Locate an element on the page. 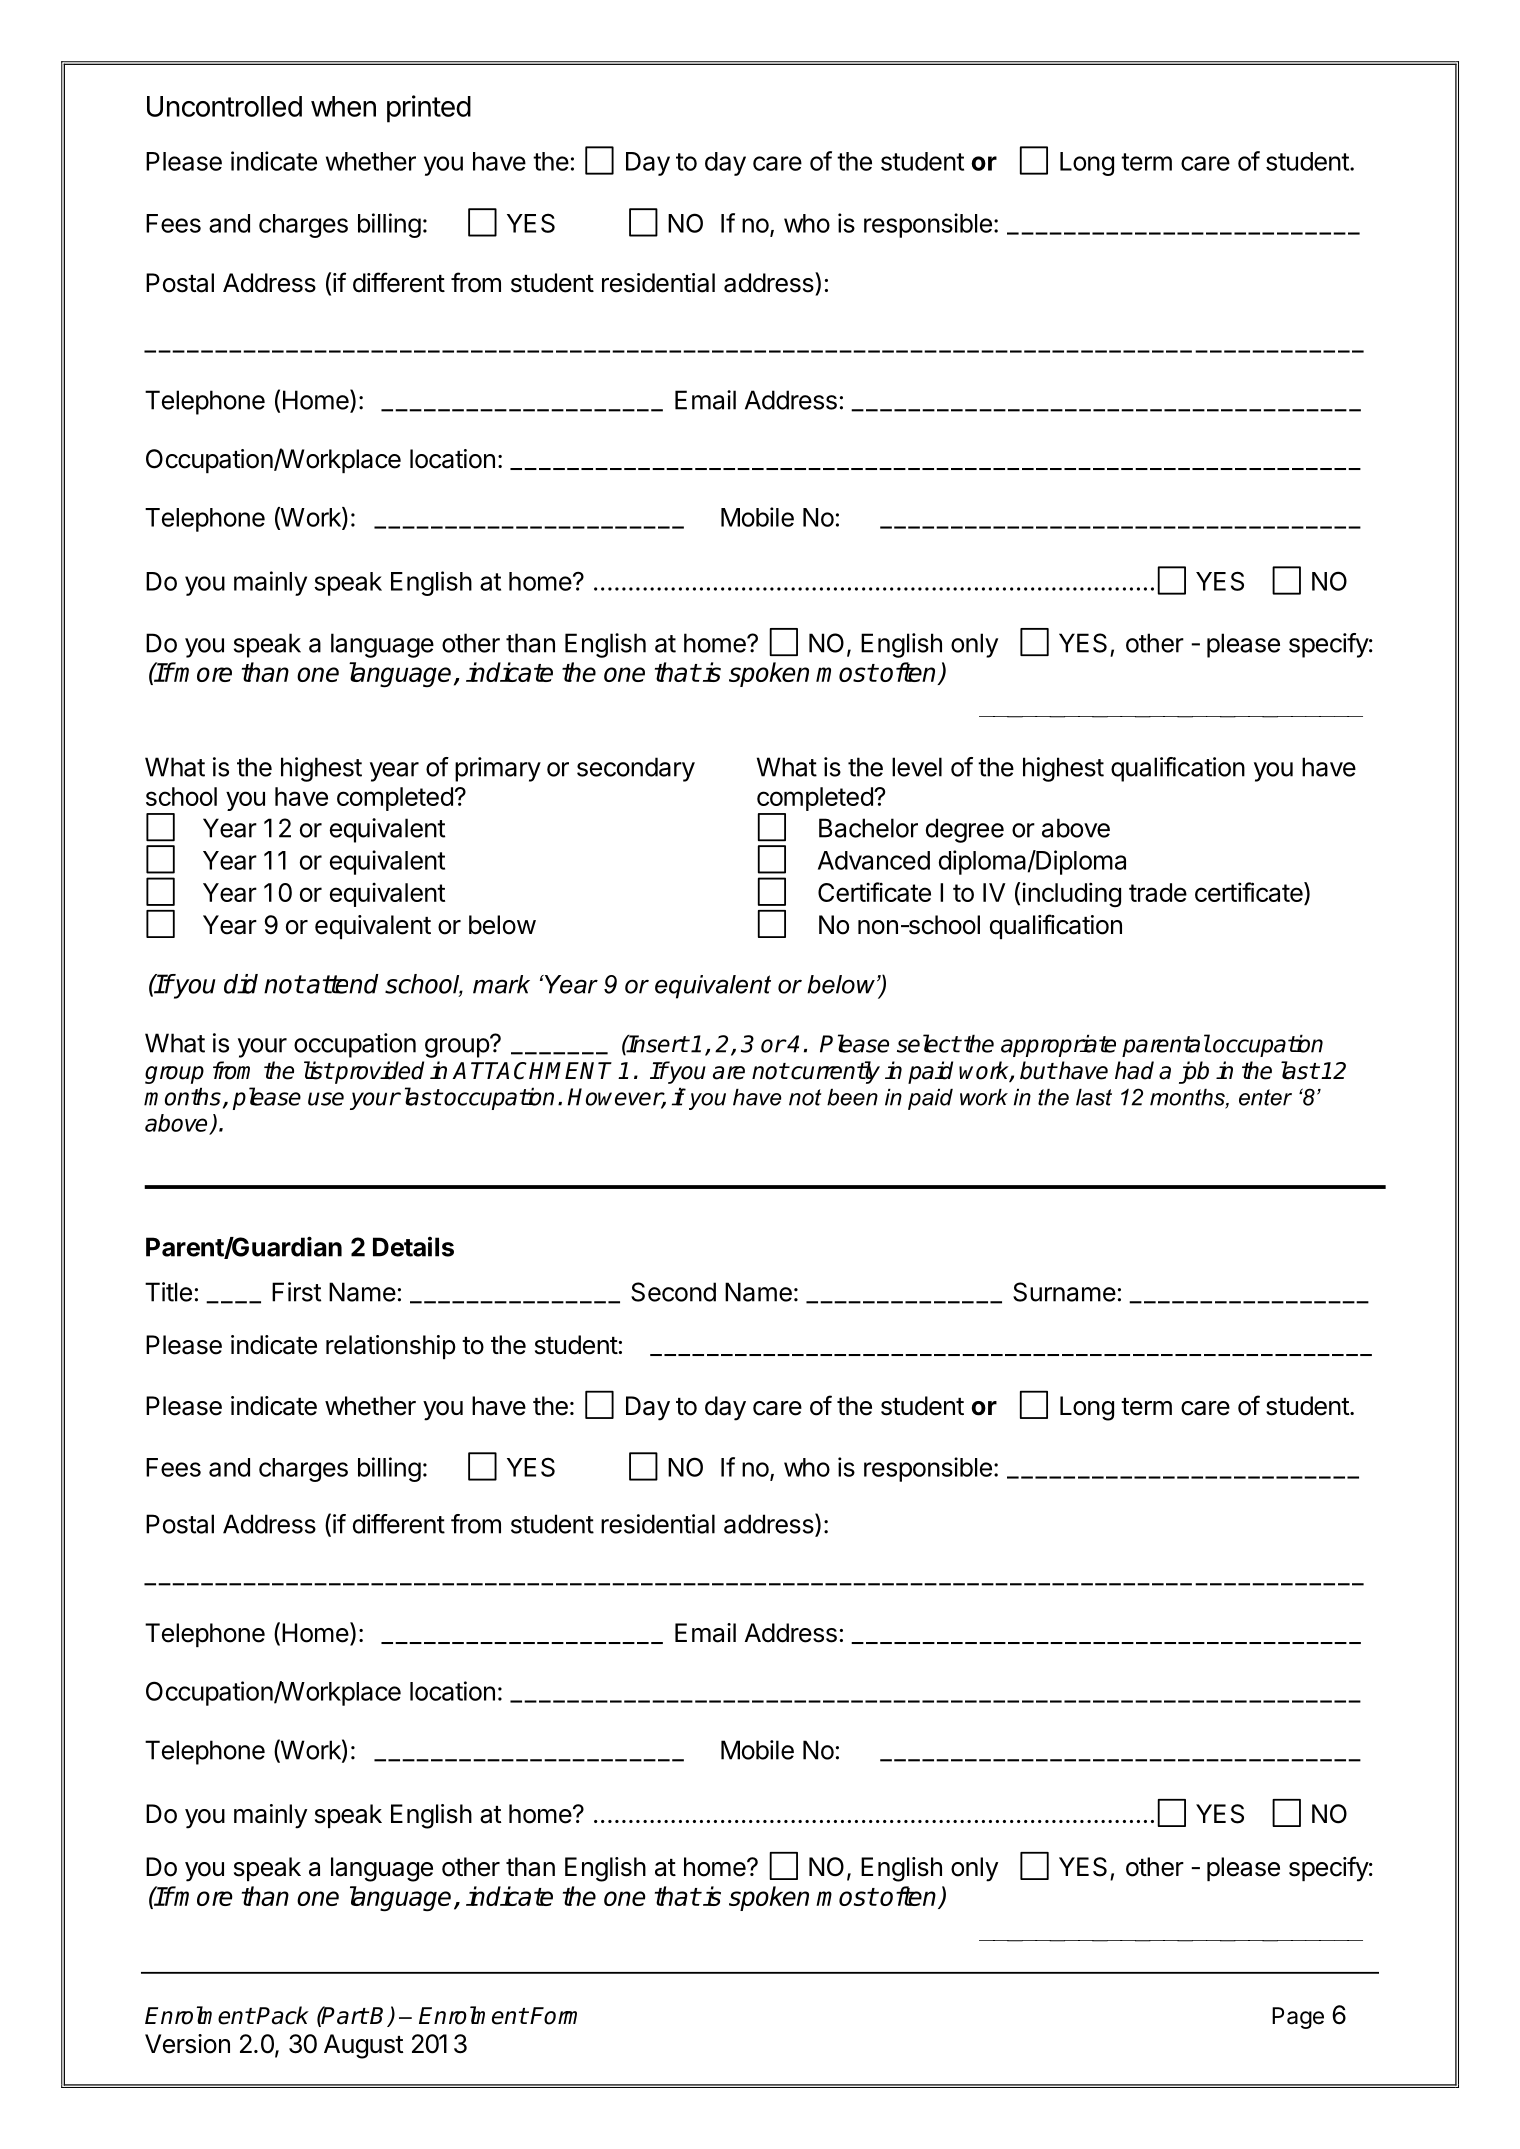 This document has width=1520, height=2149. currently is located at coordinates (834, 1072).
